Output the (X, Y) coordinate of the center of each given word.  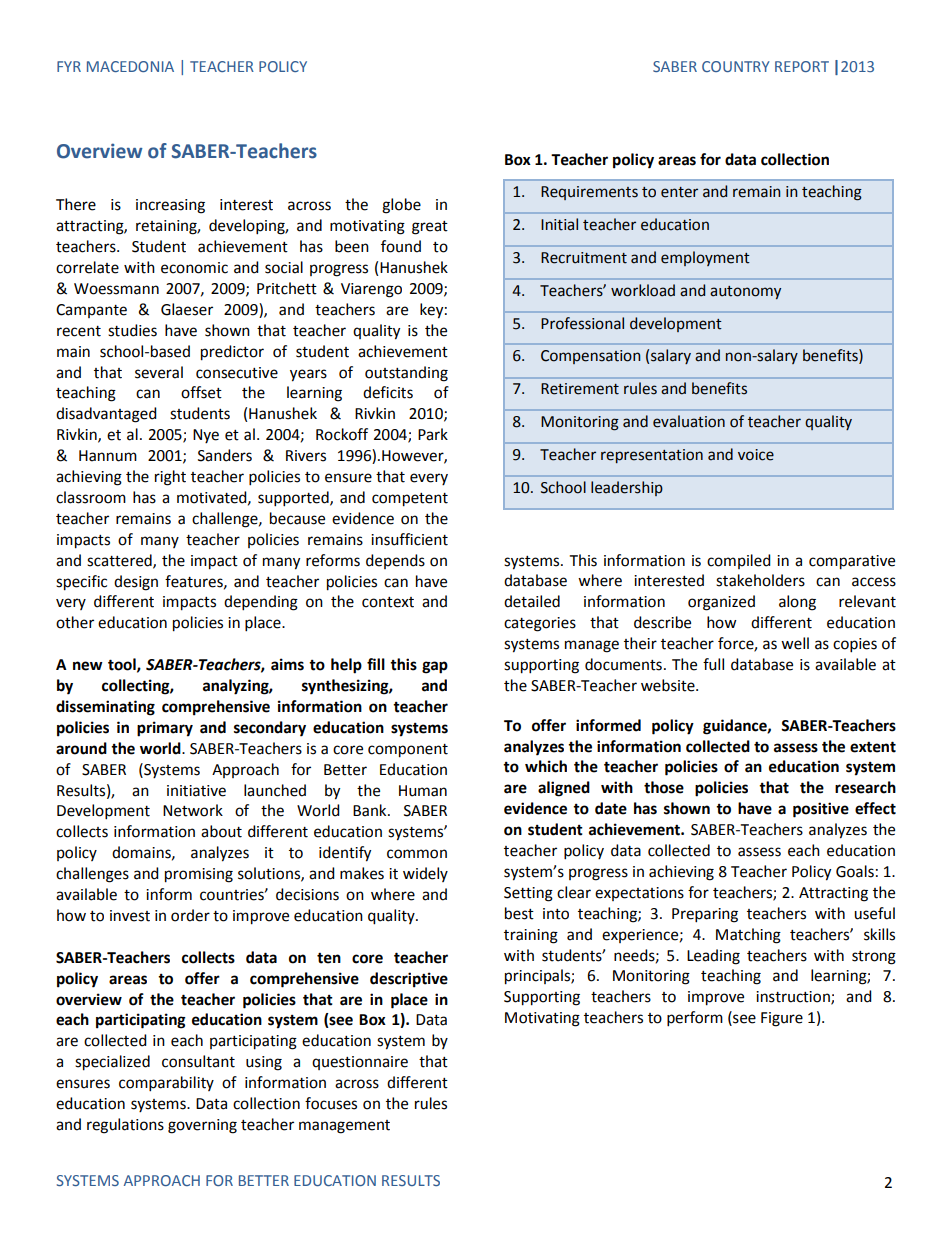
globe (401, 206)
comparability (166, 1084)
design (136, 583)
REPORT (802, 66)
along (797, 603)
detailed (532, 601)
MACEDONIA (130, 66)
